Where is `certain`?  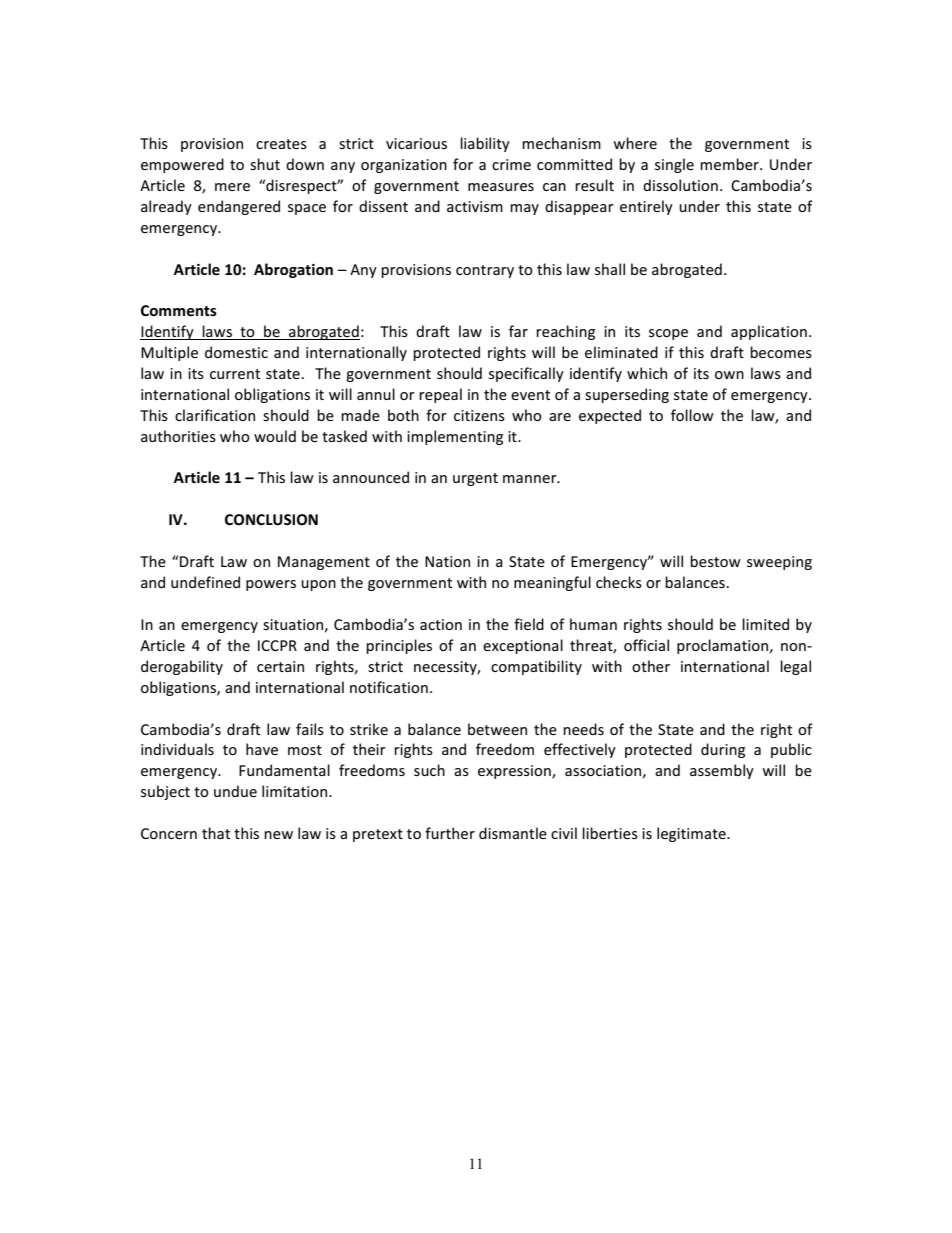 certain is located at coordinates (280, 666).
